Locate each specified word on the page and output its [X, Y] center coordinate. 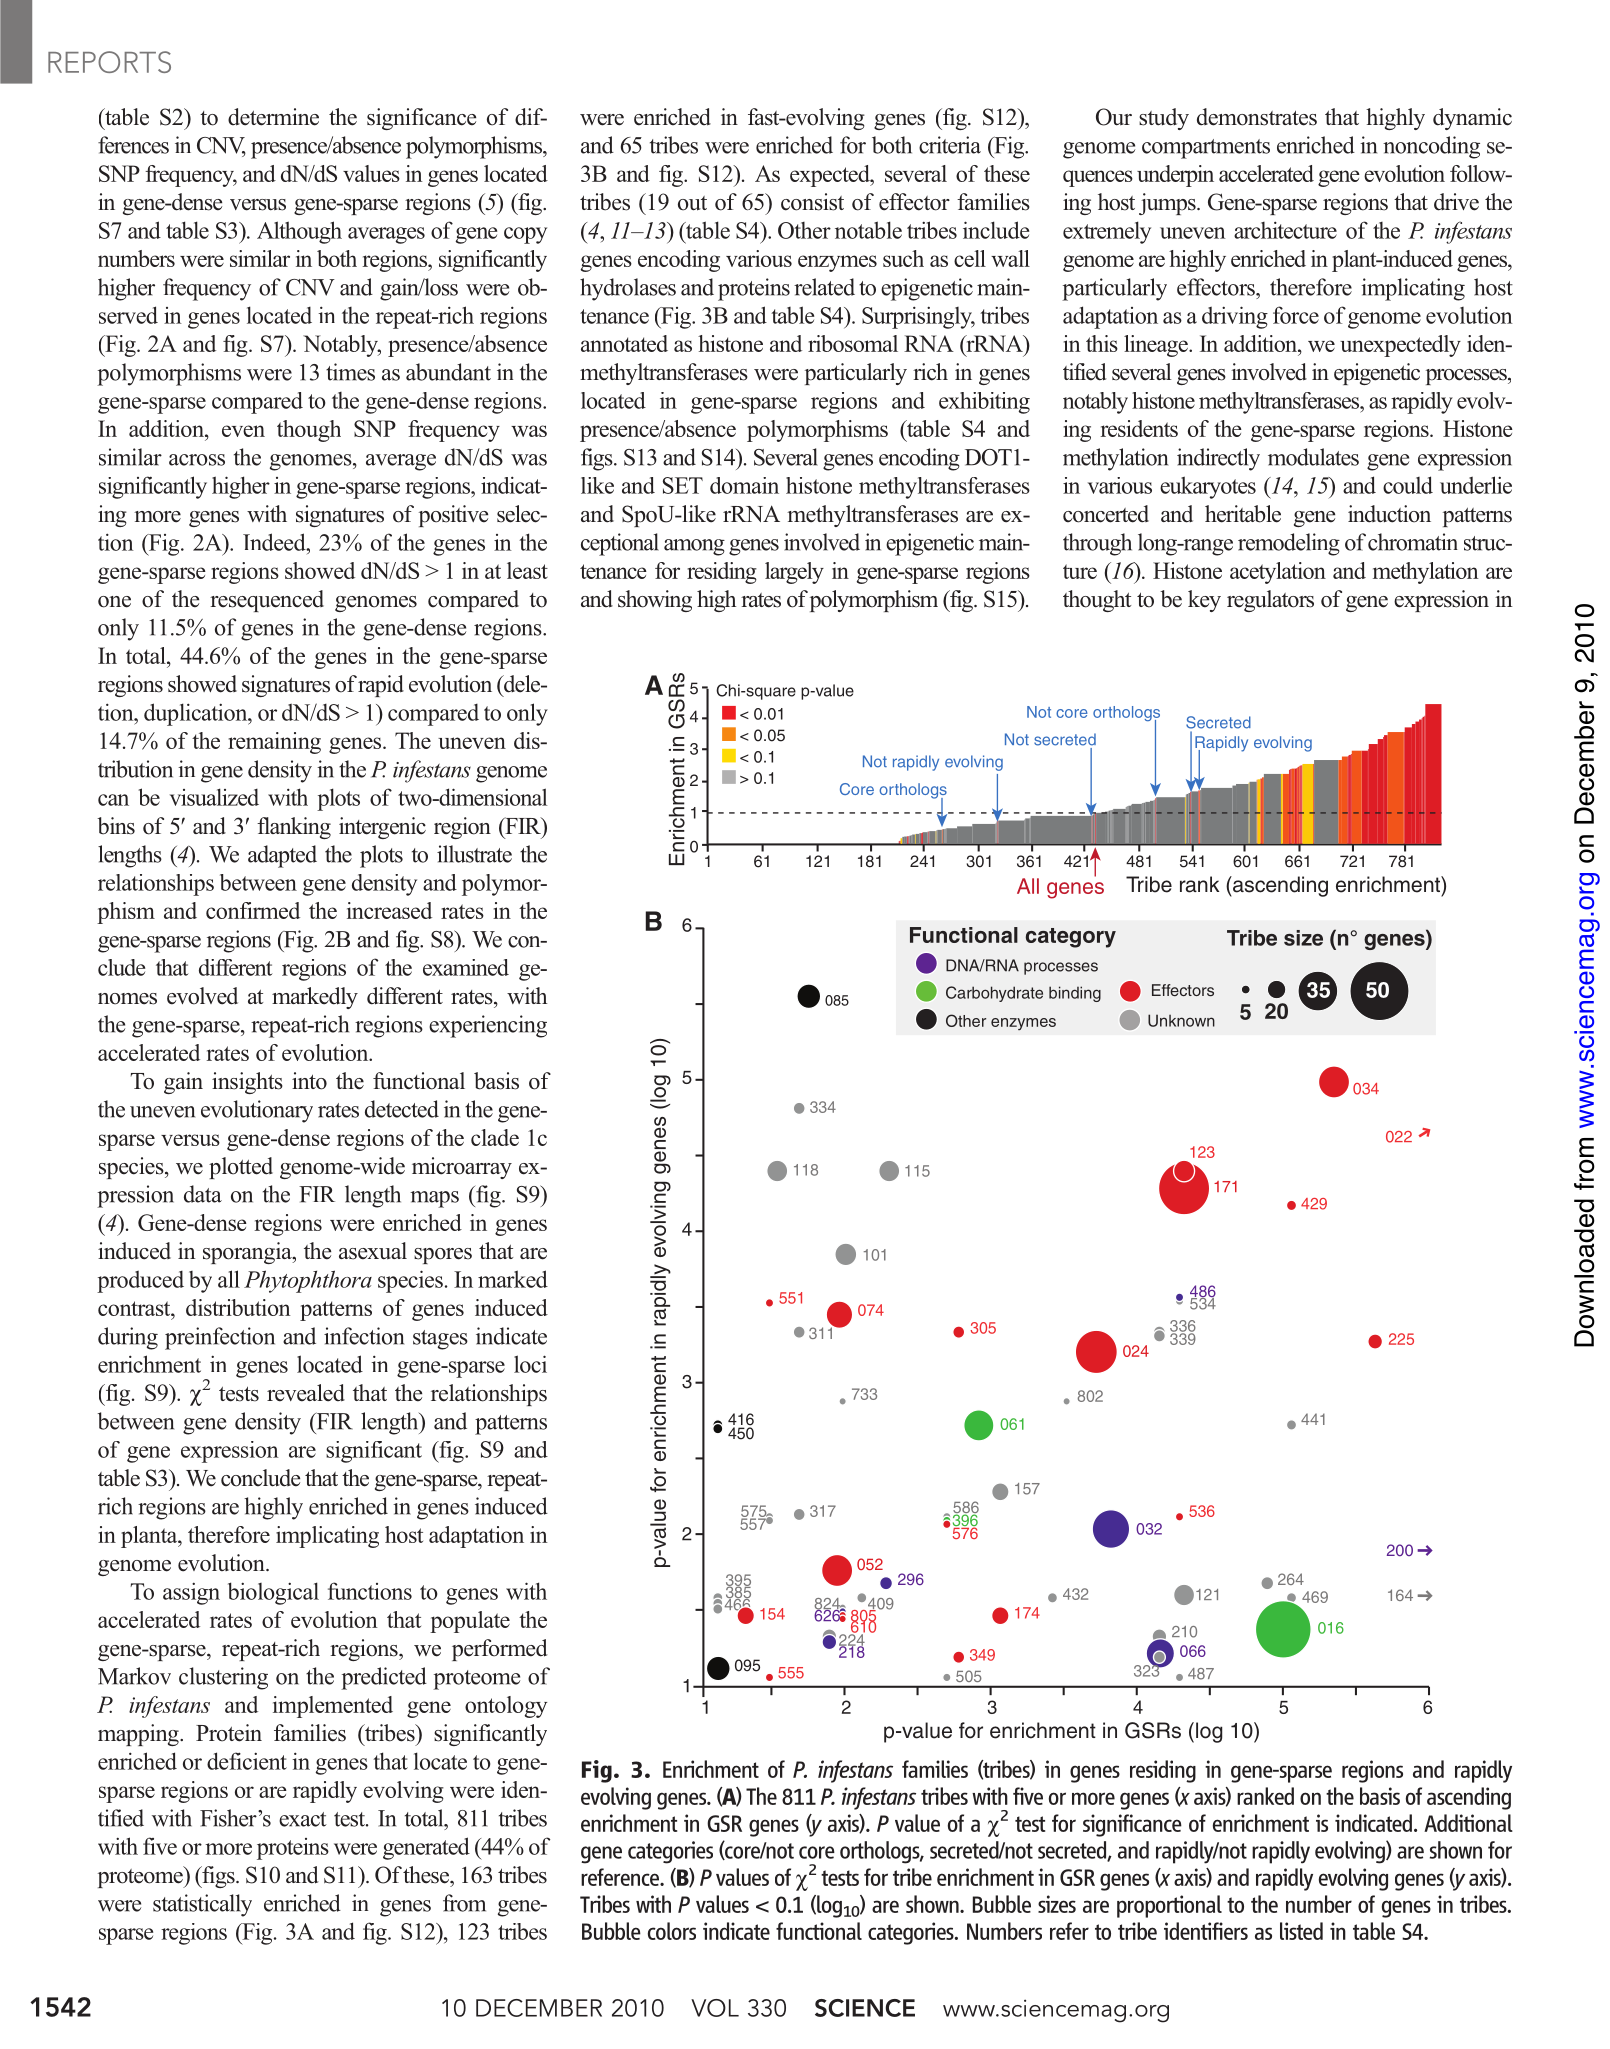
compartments [1206, 149]
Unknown [1181, 1020]
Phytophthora [308, 1281]
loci [530, 1364]
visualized [214, 797]
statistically [202, 1905]
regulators [1270, 601]
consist [812, 202]
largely [794, 573]
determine [273, 117]
